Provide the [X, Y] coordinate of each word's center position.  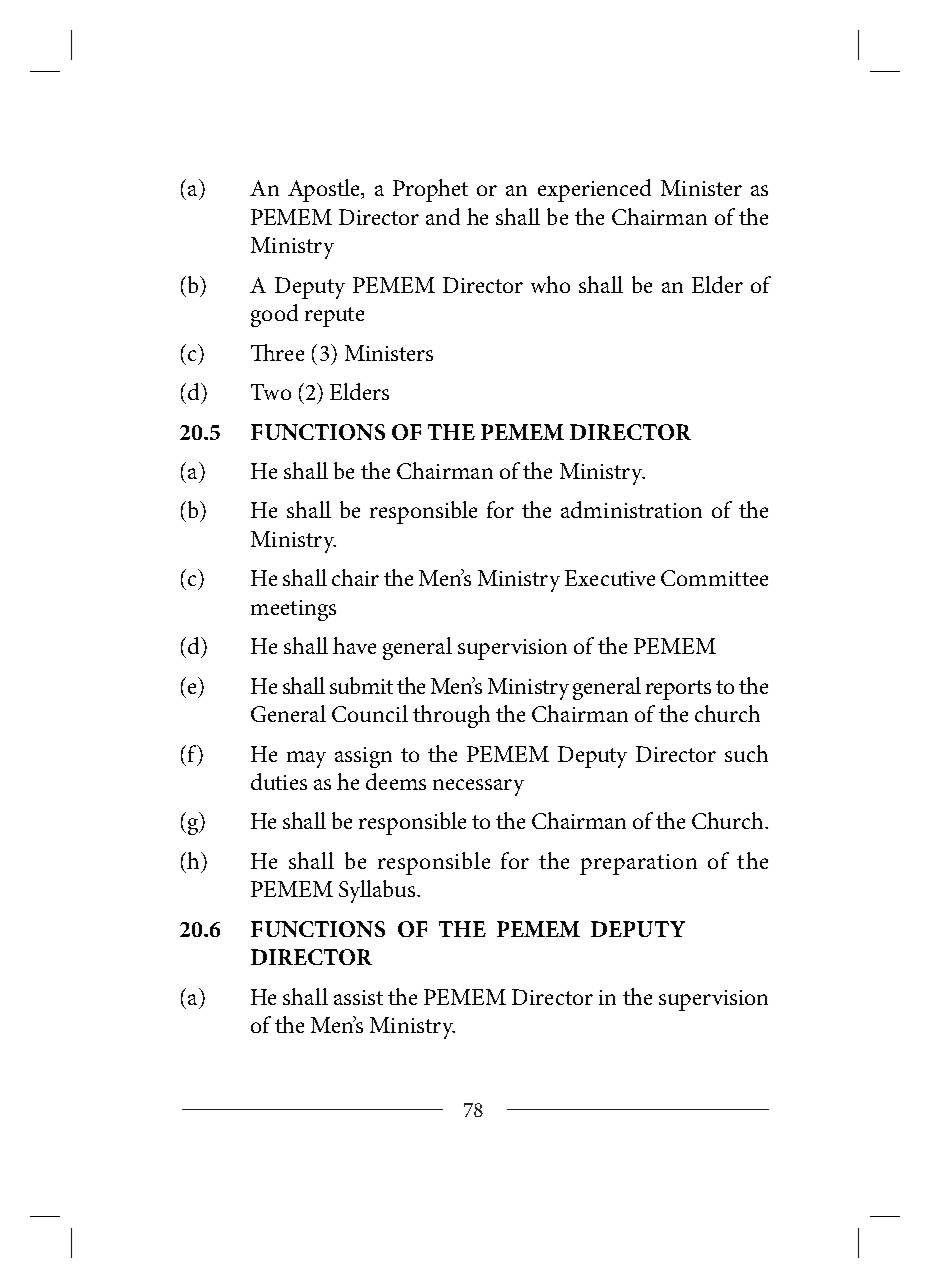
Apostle [325, 190]
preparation [638, 864]
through [451, 716]
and [443, 216]
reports [678, 690]
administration [631, 509]
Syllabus [378, 891]
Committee [714, 578]
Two [271, 392]
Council [370, 713]
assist [358, 997]
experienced [594, 190]
